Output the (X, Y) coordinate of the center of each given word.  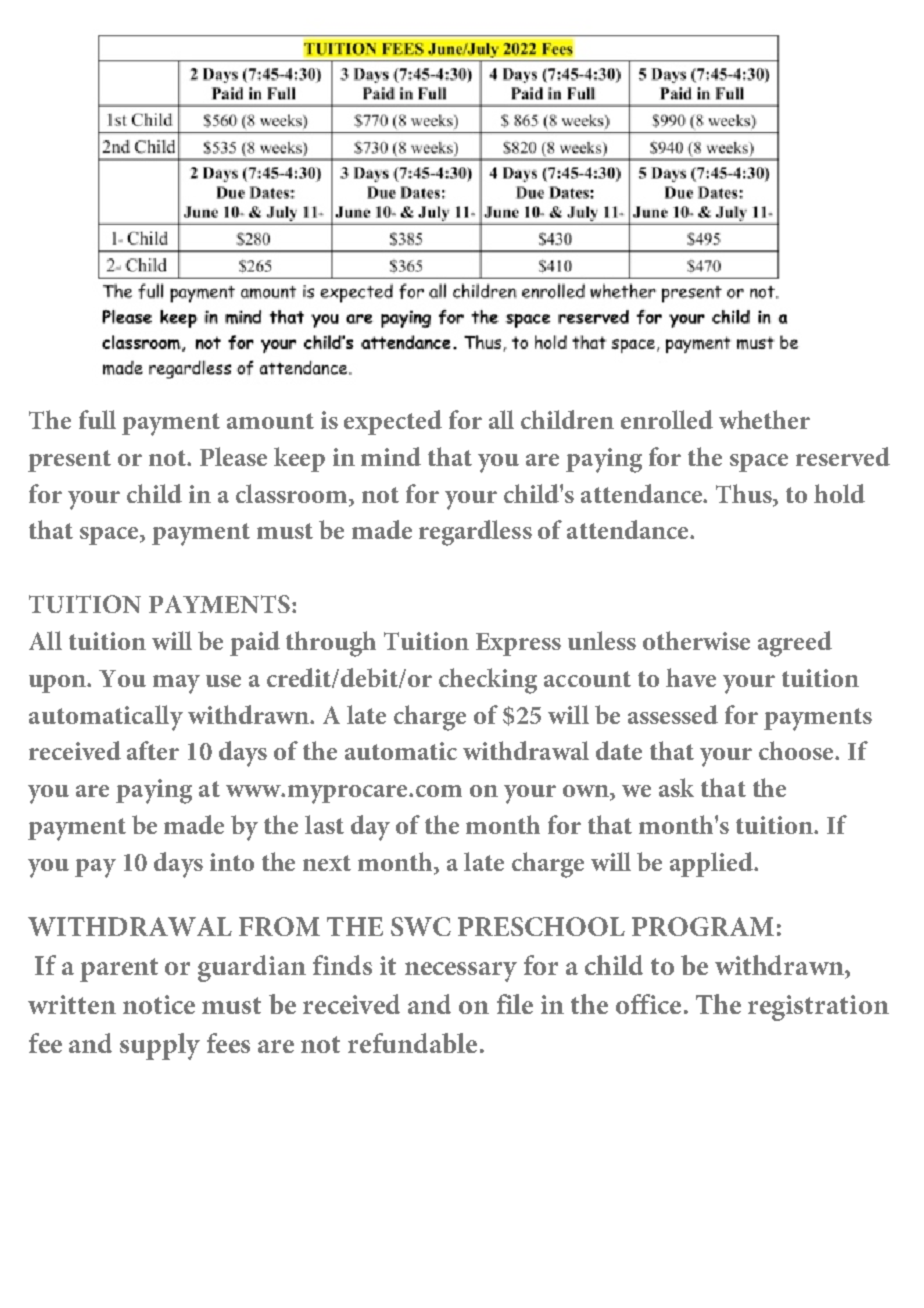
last (324, 824)
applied (712, 864)
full (97, 419)
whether (764, 419)
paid (255, 643)
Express (518, 644)
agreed (795, 644)
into (232, 862)
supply (160, 1046)
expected (393, 422)
